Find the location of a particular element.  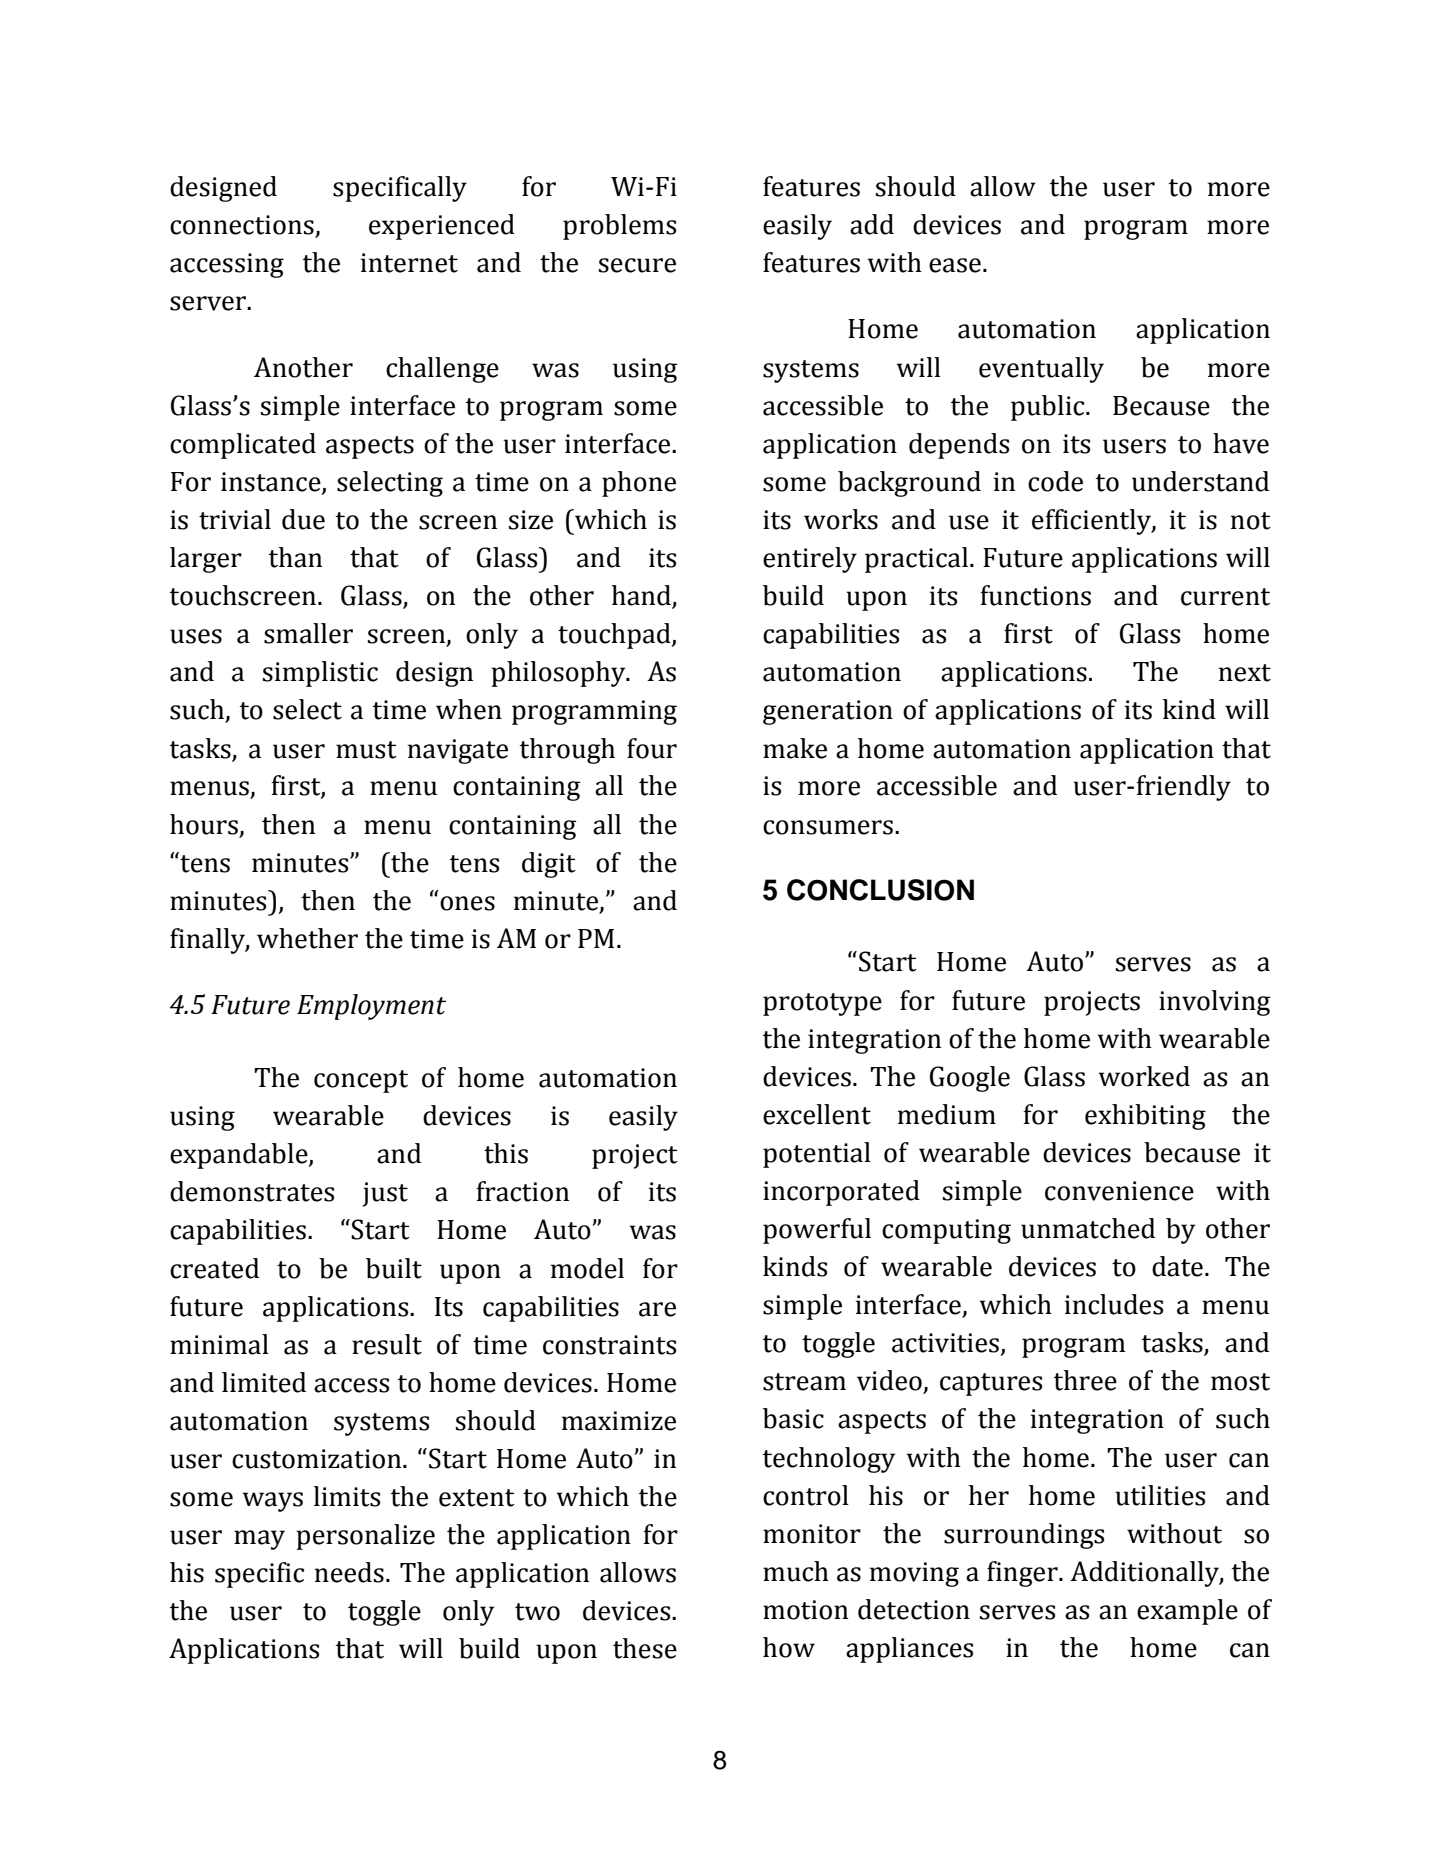

ease is located at coordinates (955, 265).
